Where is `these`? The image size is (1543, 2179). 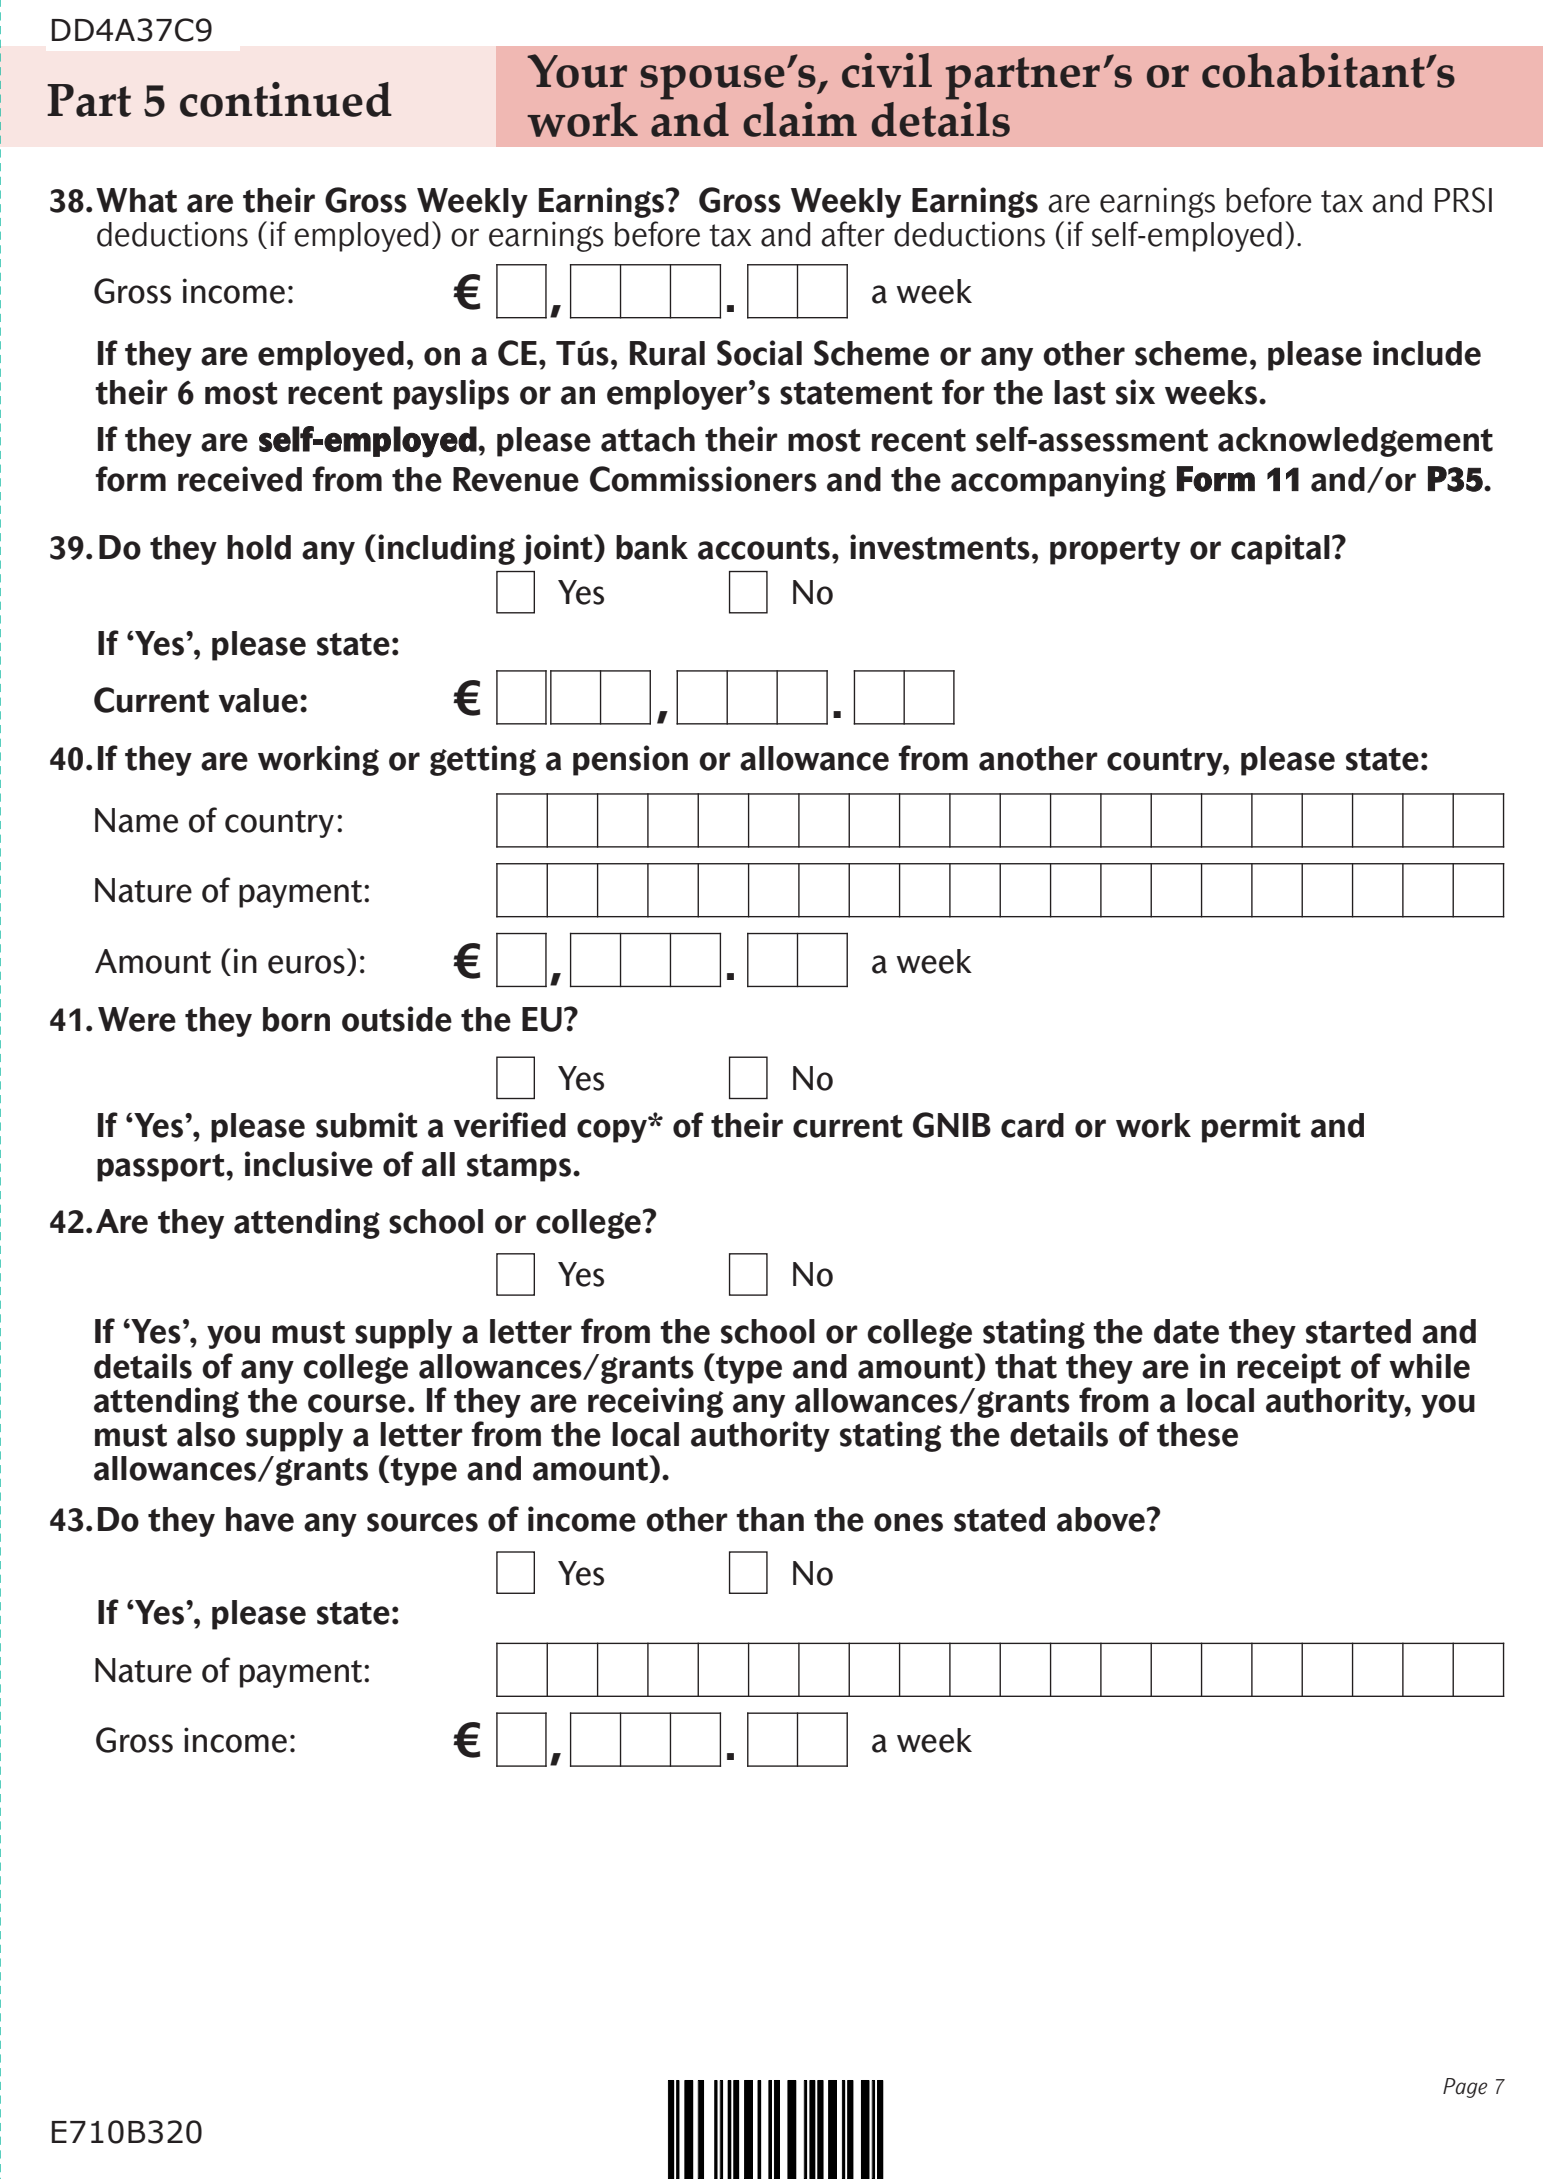 these is located at coordinates (1197, 1434).
